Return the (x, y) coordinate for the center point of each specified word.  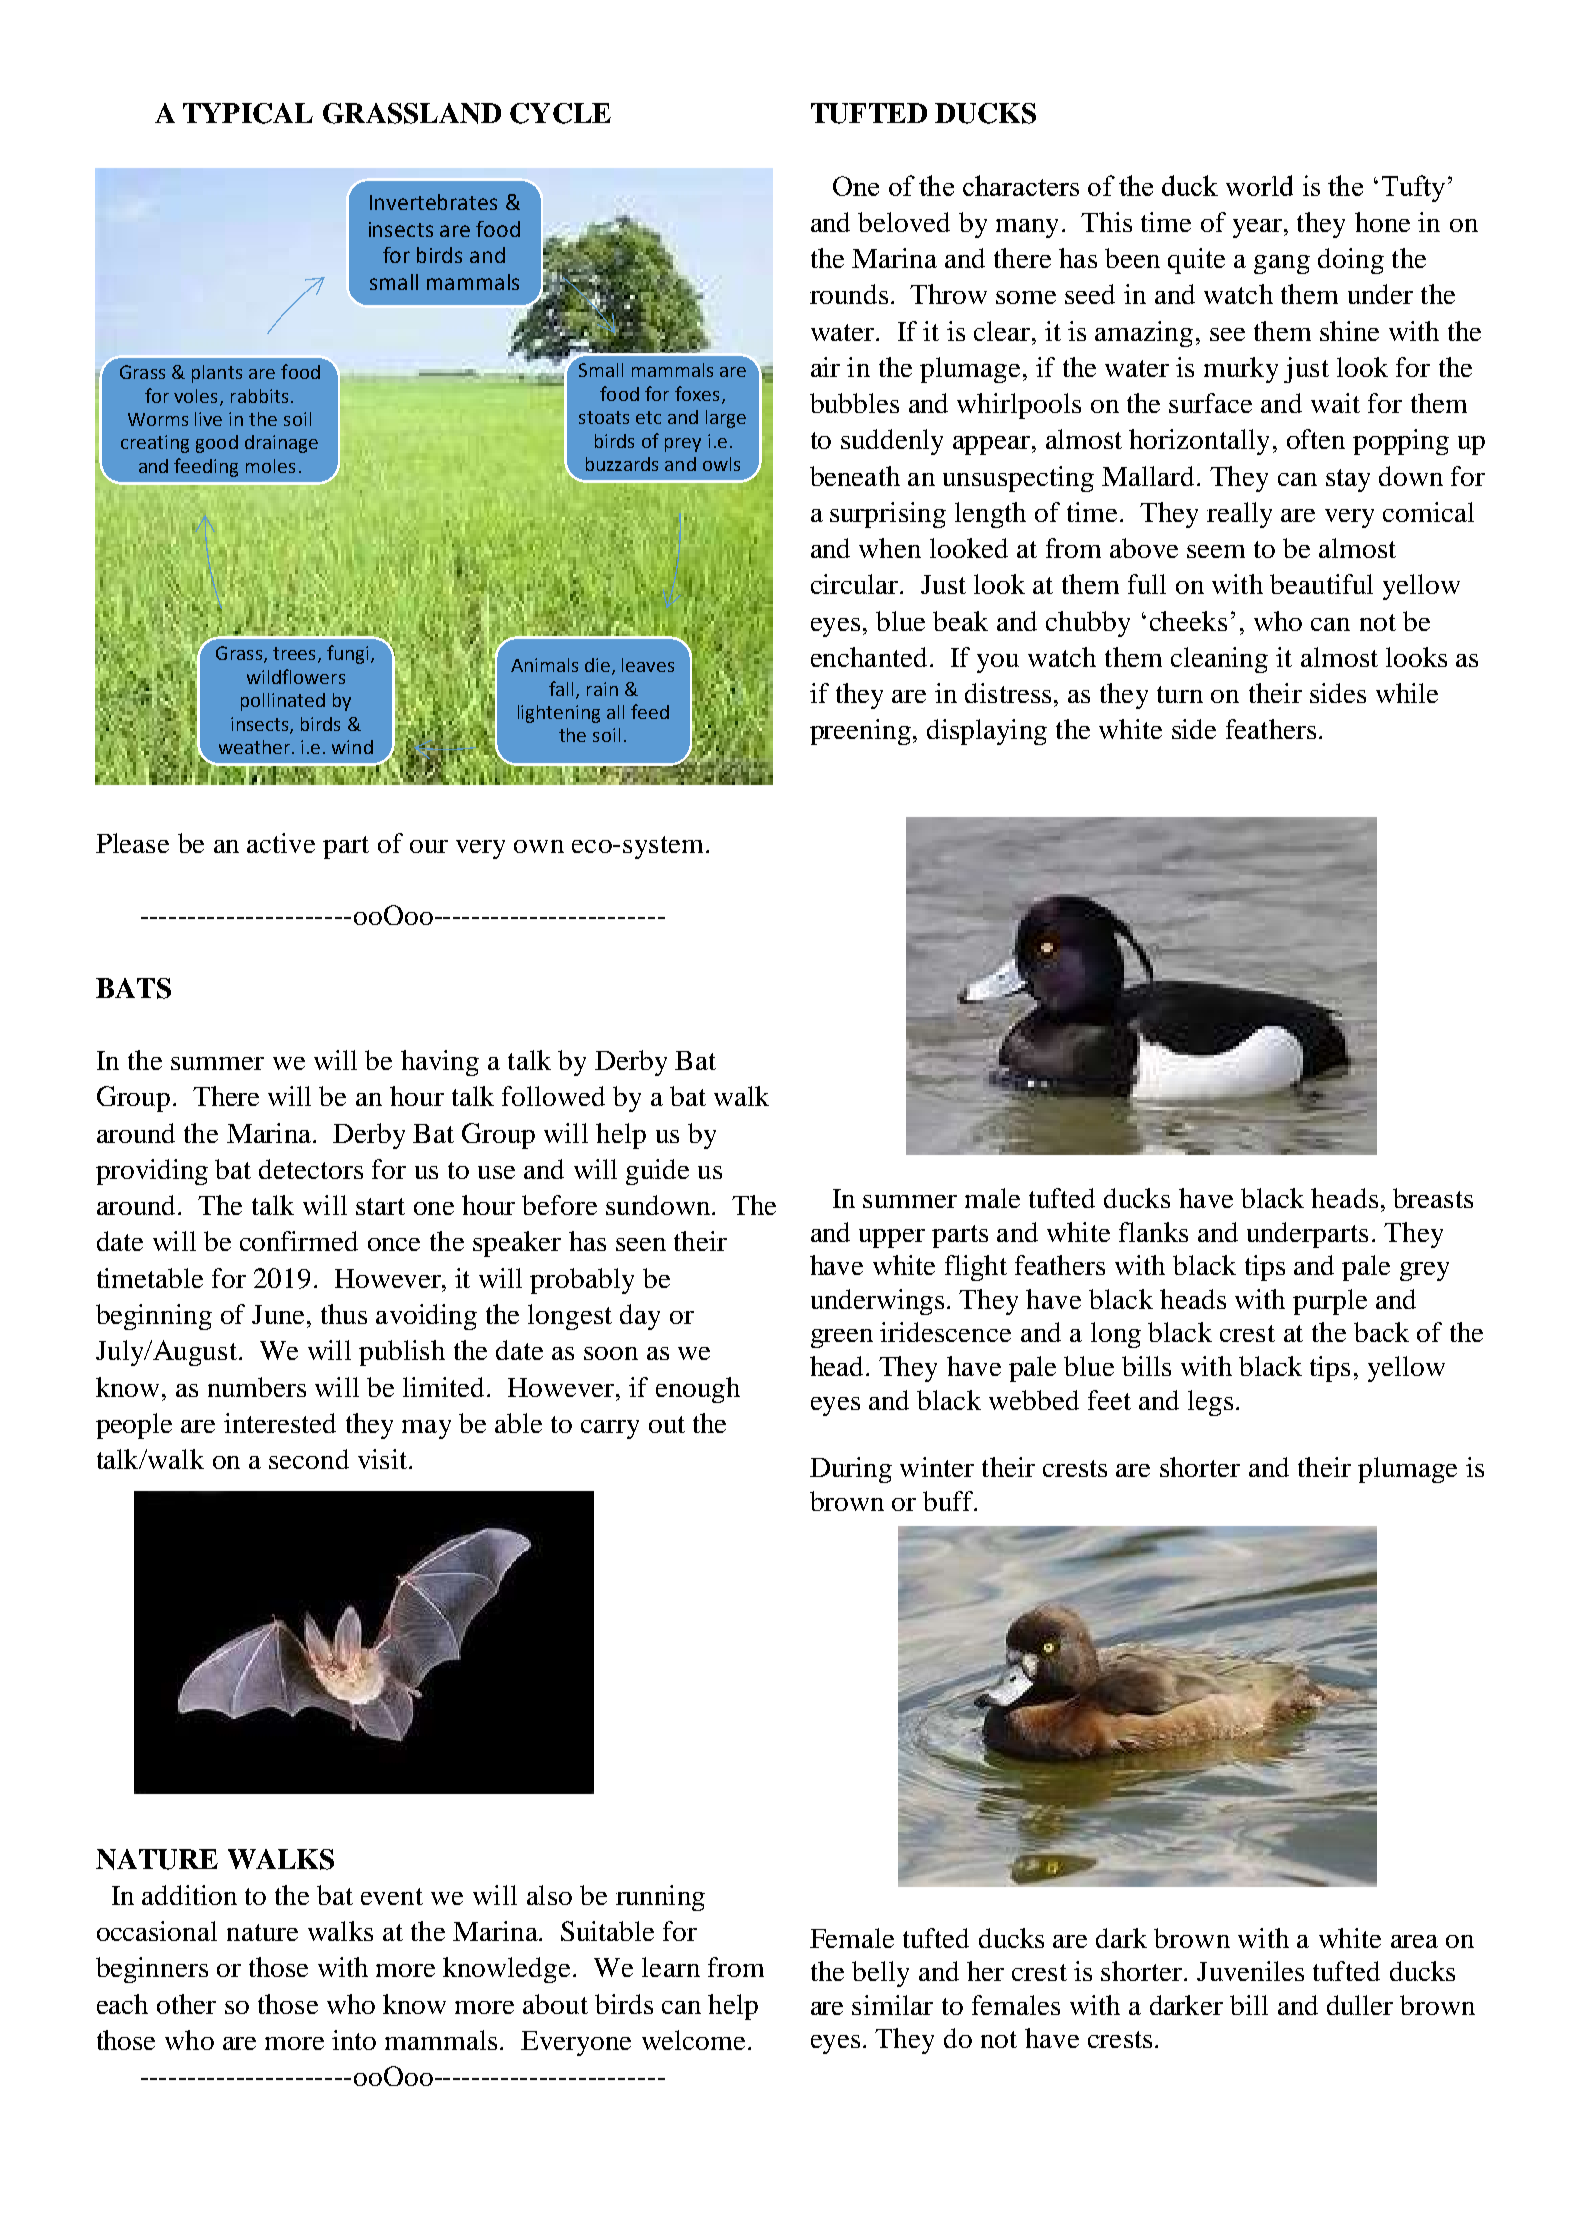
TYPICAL (248, 113)
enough (698, 1390)
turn (1180, 694)
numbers (257, 1387)
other (186, 2004)
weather (254, 747)
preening (860, 732)
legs (1210, 1403)
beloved (904, 222)
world (1259, 185)
